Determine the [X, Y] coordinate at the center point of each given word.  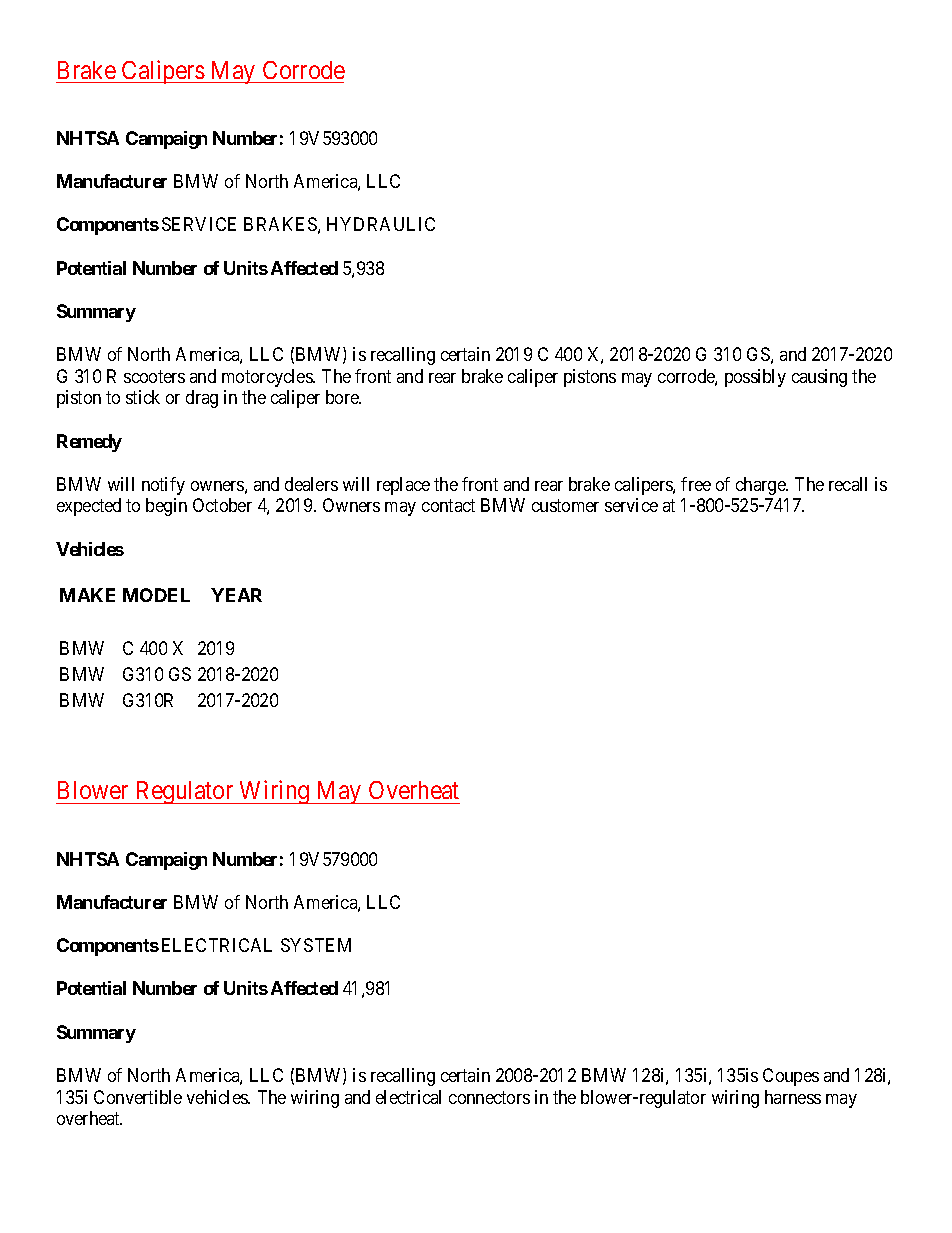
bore [343, 397]
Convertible [138, 1097]
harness [793, 1097]
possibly [755, 378]
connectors [489, 1097]
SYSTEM [316, 945]
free [696, 484]
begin [166, 507]
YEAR [236, 595]
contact [448, 506]
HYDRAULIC [381, 224]
